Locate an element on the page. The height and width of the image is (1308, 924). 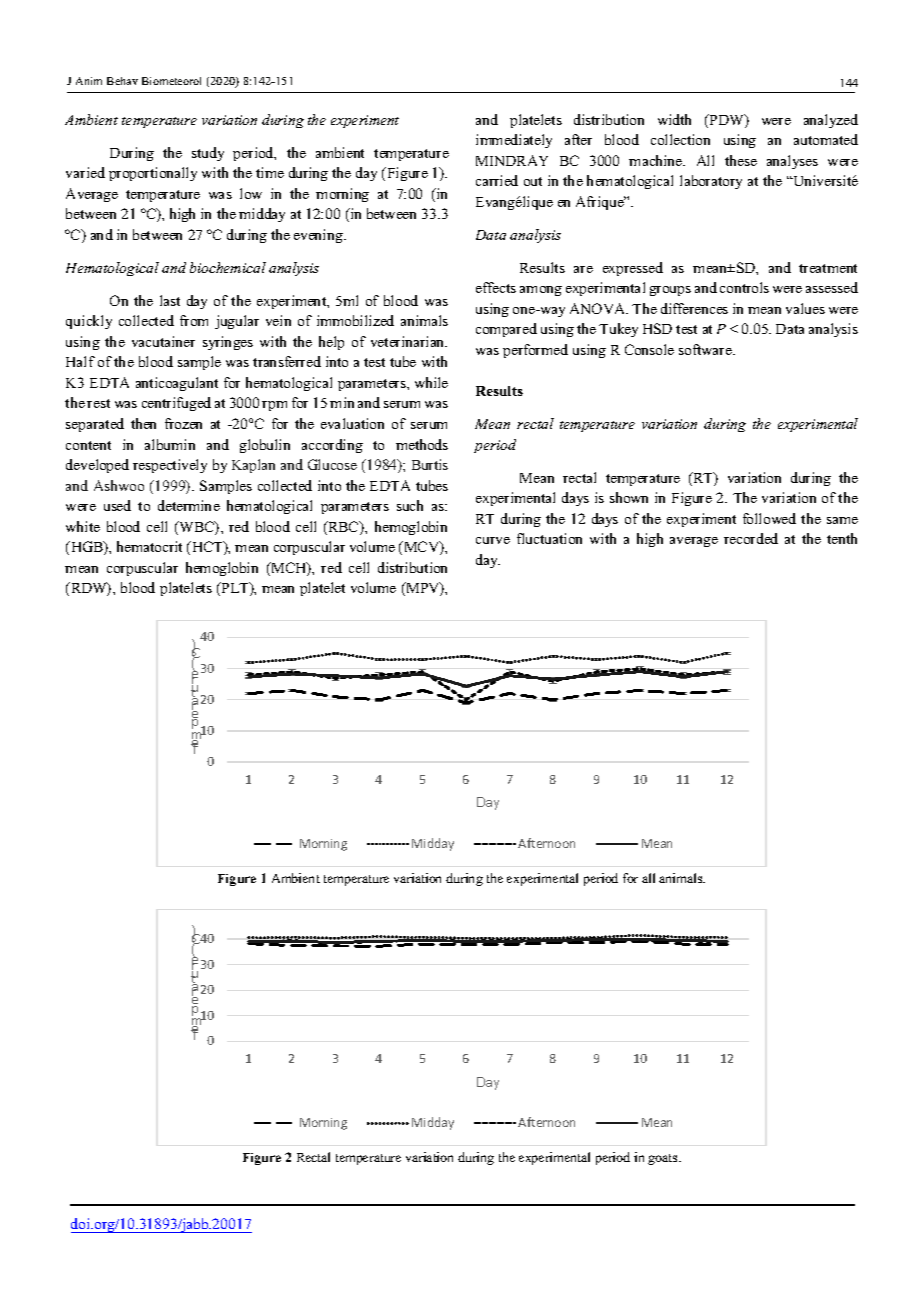
recorded is located at coordinates (751, 538).
